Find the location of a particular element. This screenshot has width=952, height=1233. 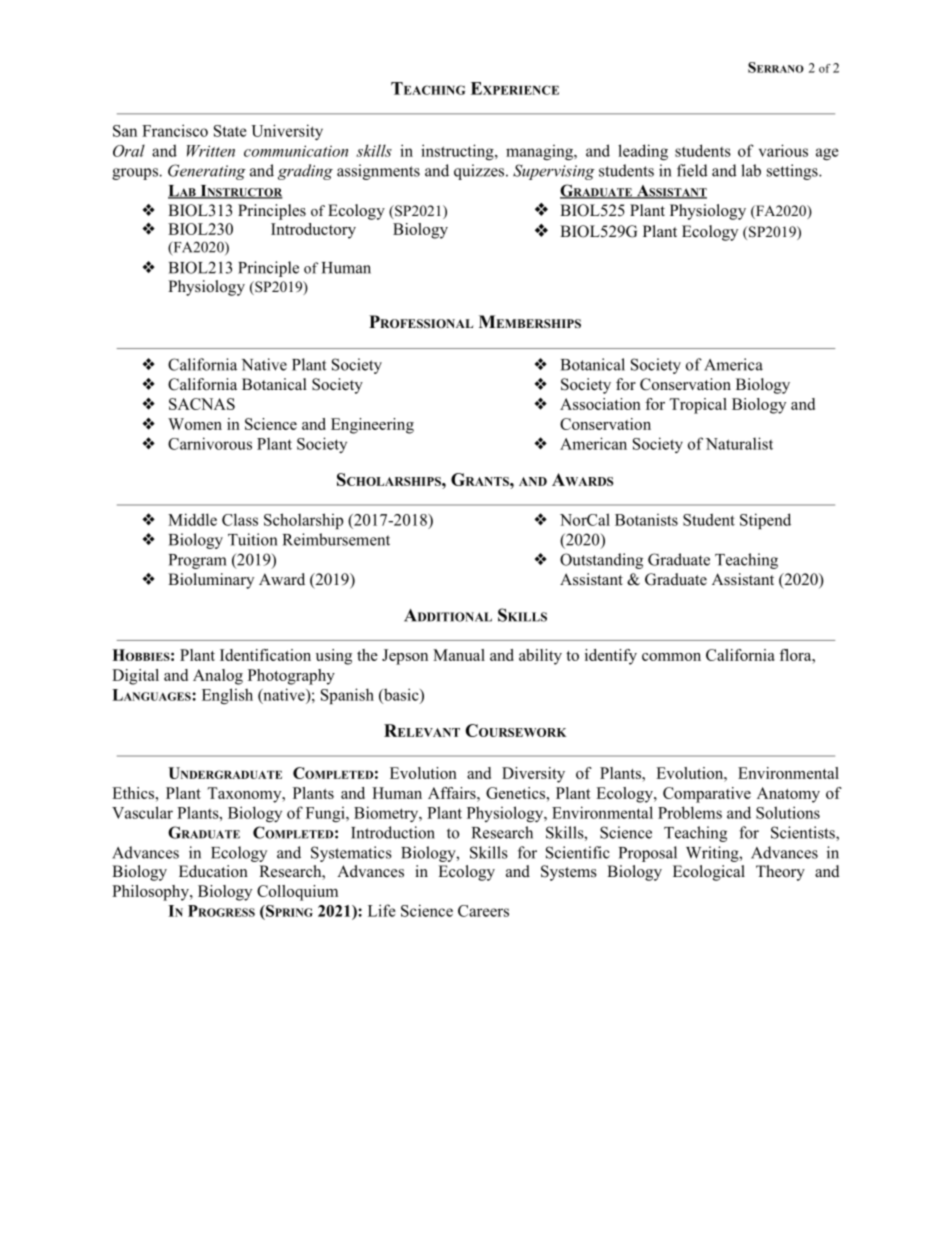

instructing is located at coordinates (458, 152).
